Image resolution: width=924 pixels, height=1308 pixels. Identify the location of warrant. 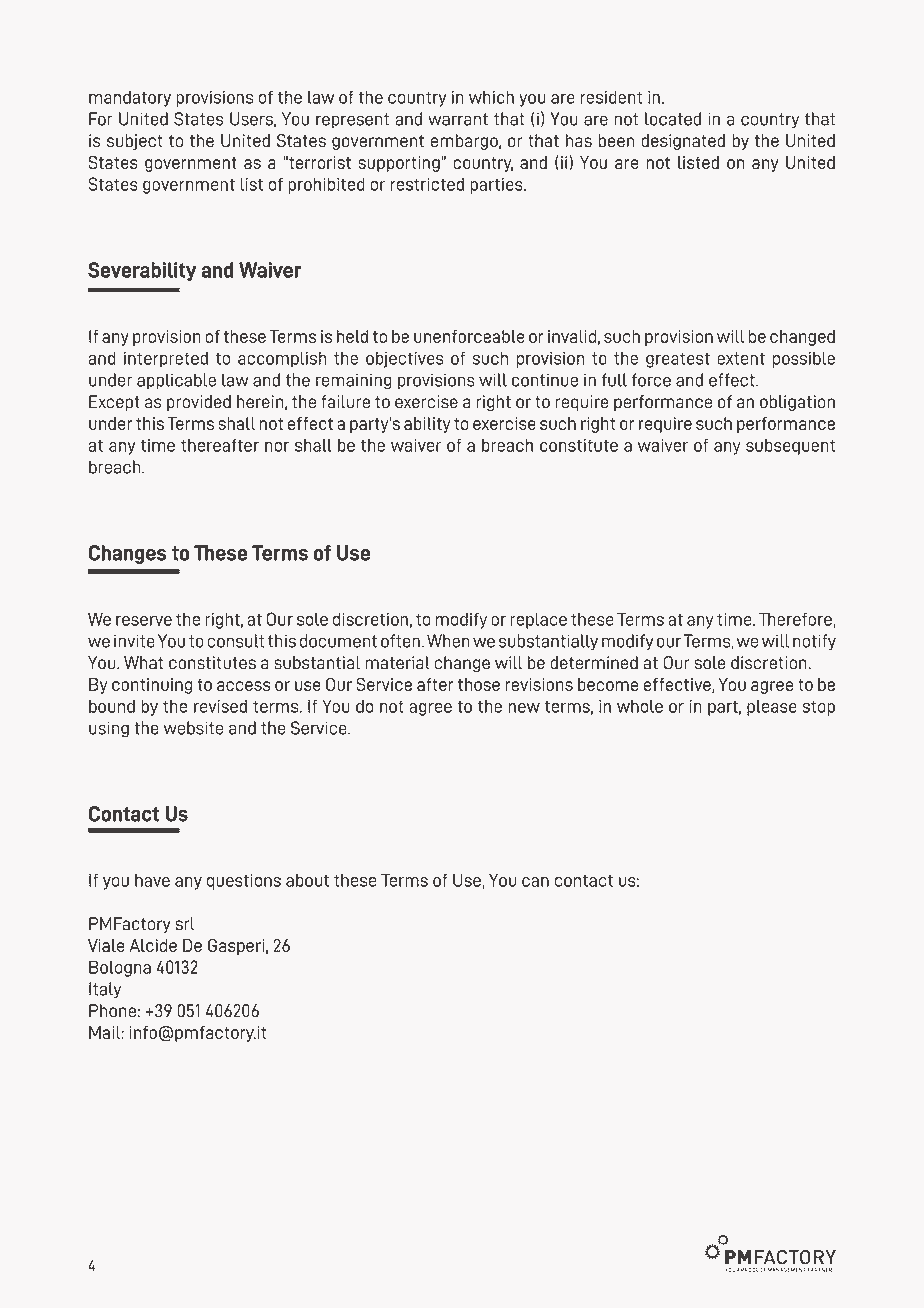
(458, 119).
